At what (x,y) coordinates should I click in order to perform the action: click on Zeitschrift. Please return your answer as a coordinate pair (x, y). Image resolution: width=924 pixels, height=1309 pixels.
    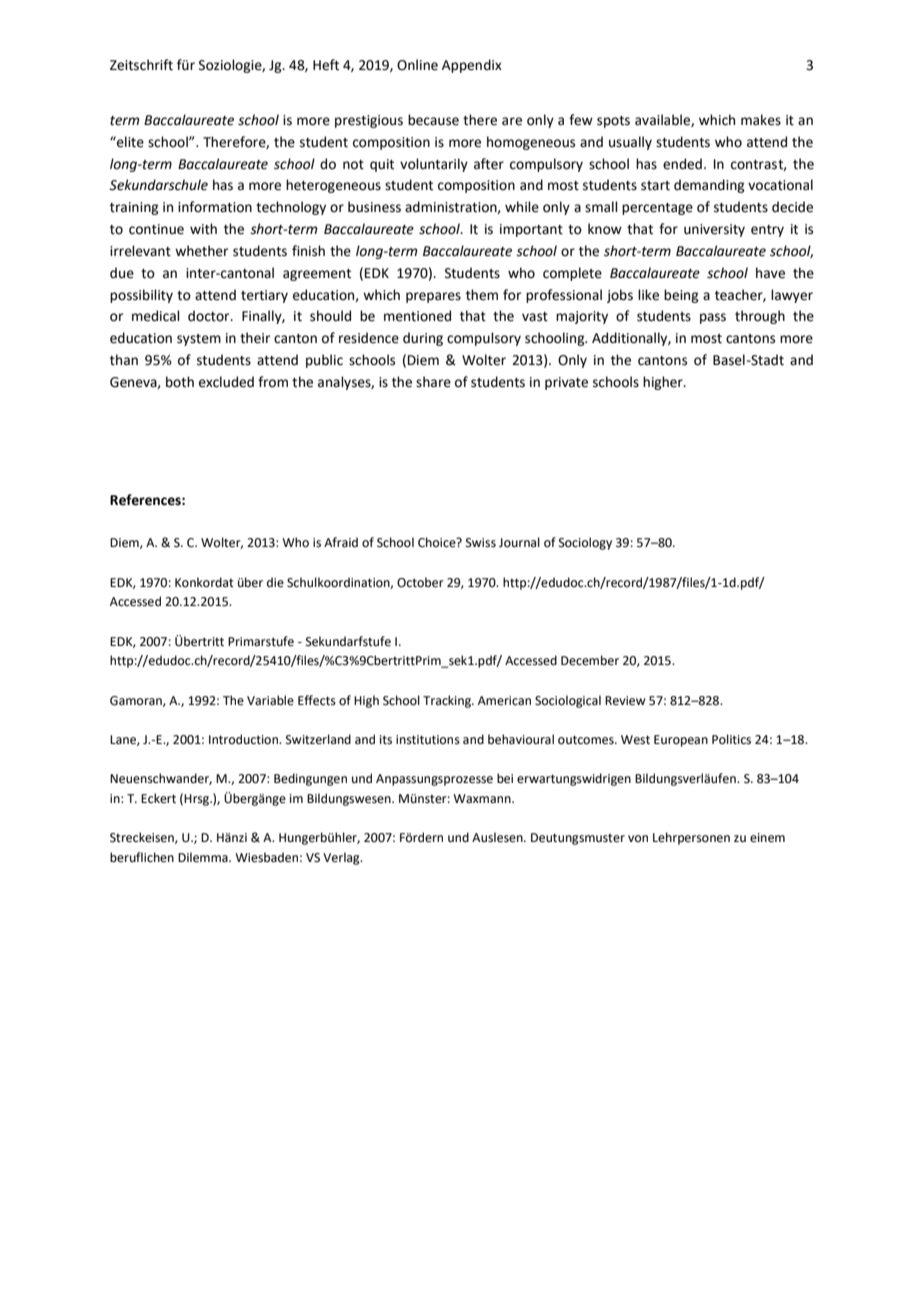
    Looking at the image, I should click on (141, 65).
